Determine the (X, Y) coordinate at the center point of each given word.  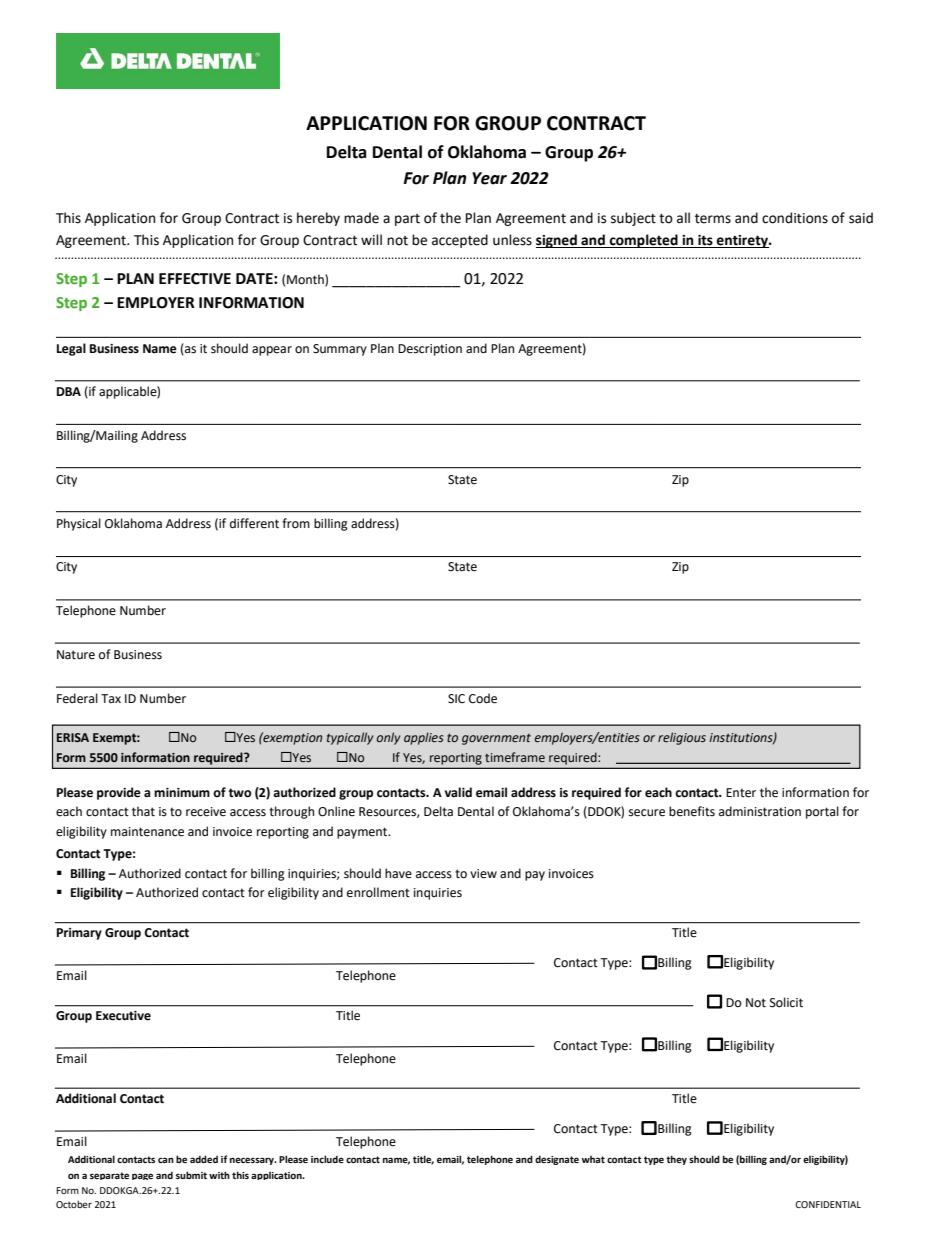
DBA (69, 391)
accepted (460, 241)
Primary (79, 934)
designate (557, 1160)
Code (483, 698)
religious (682, 738)
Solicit (786, 1002)
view (483, 874)
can (166, 1160)
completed (643, 241)
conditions (795, 218)
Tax (111, 698)
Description (430, 350)
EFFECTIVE (195, 279)
